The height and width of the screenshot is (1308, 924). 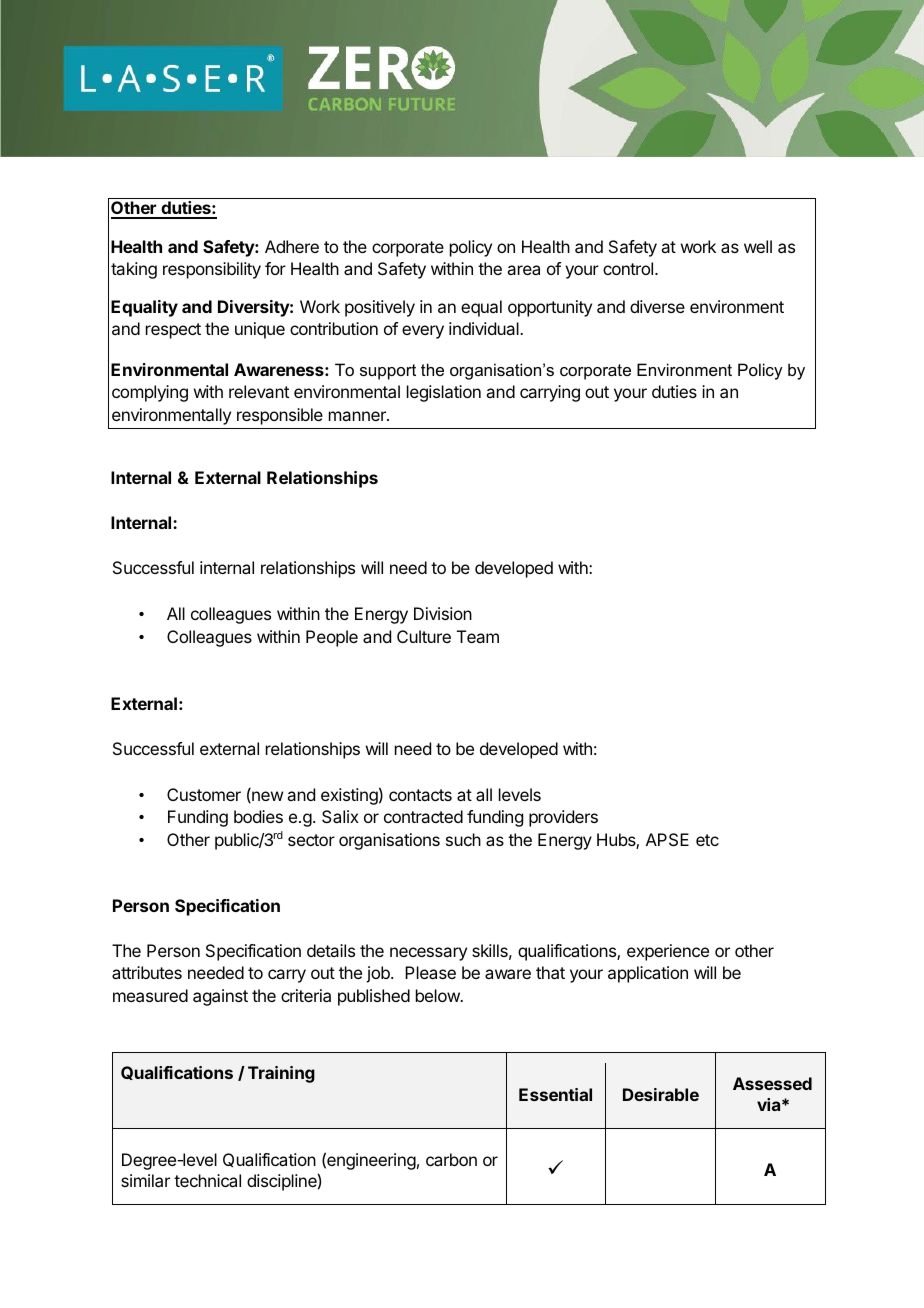 What do you see at coordinates (212, 270) in the screenshot?
I see `responsibility` at bounding box center [212, 270].
